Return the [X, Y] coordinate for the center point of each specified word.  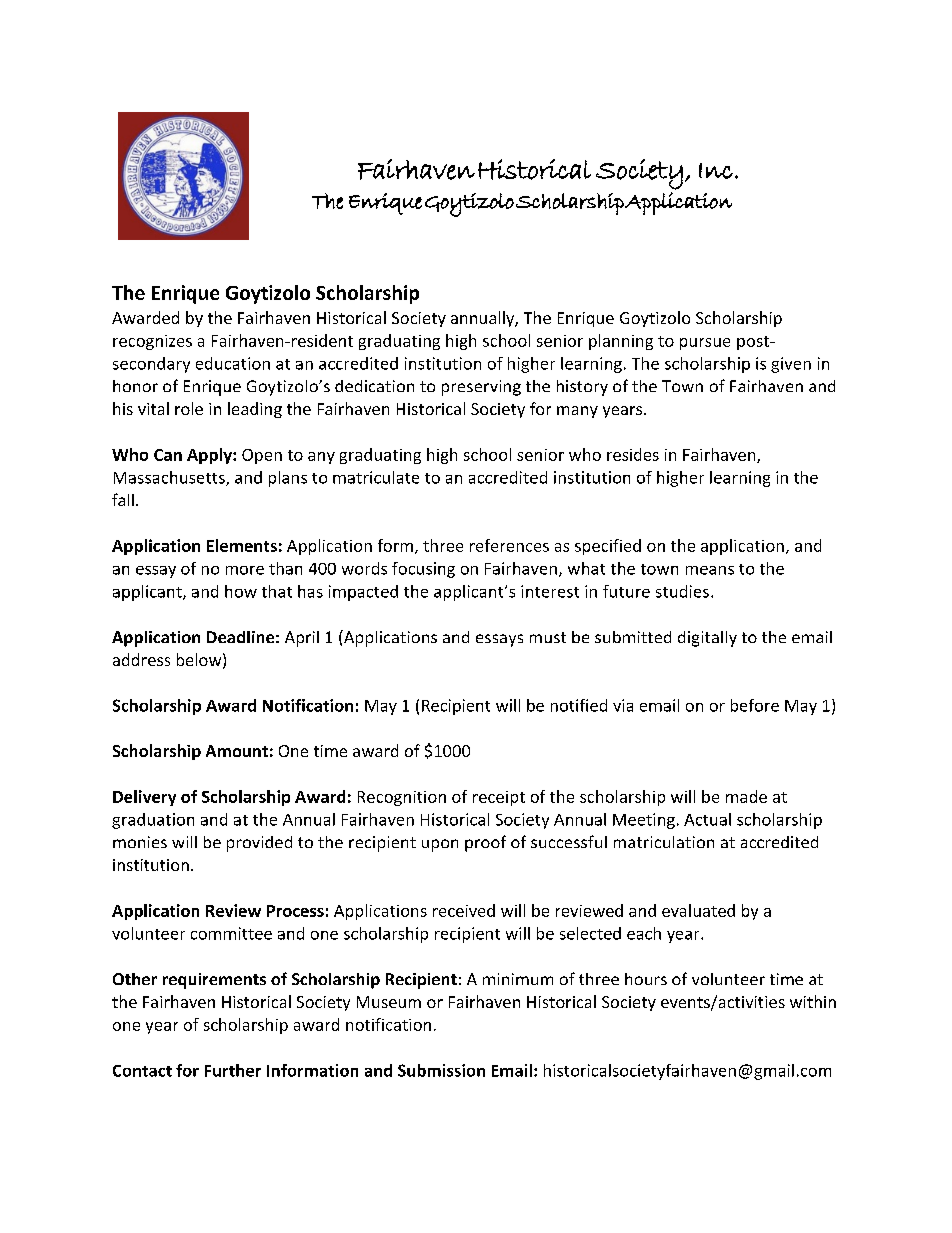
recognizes [152, 342]
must [548, 637]
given [791, 365]
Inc [716, 171]
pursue [705, 344]
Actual [707, 819]
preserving [481, 388]
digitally [707, 639]
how [241, 591]
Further [233, 1070]
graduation [153, 821]
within [813, 1001]
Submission [441, 1070]
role [189, 408]
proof [485, 843]
